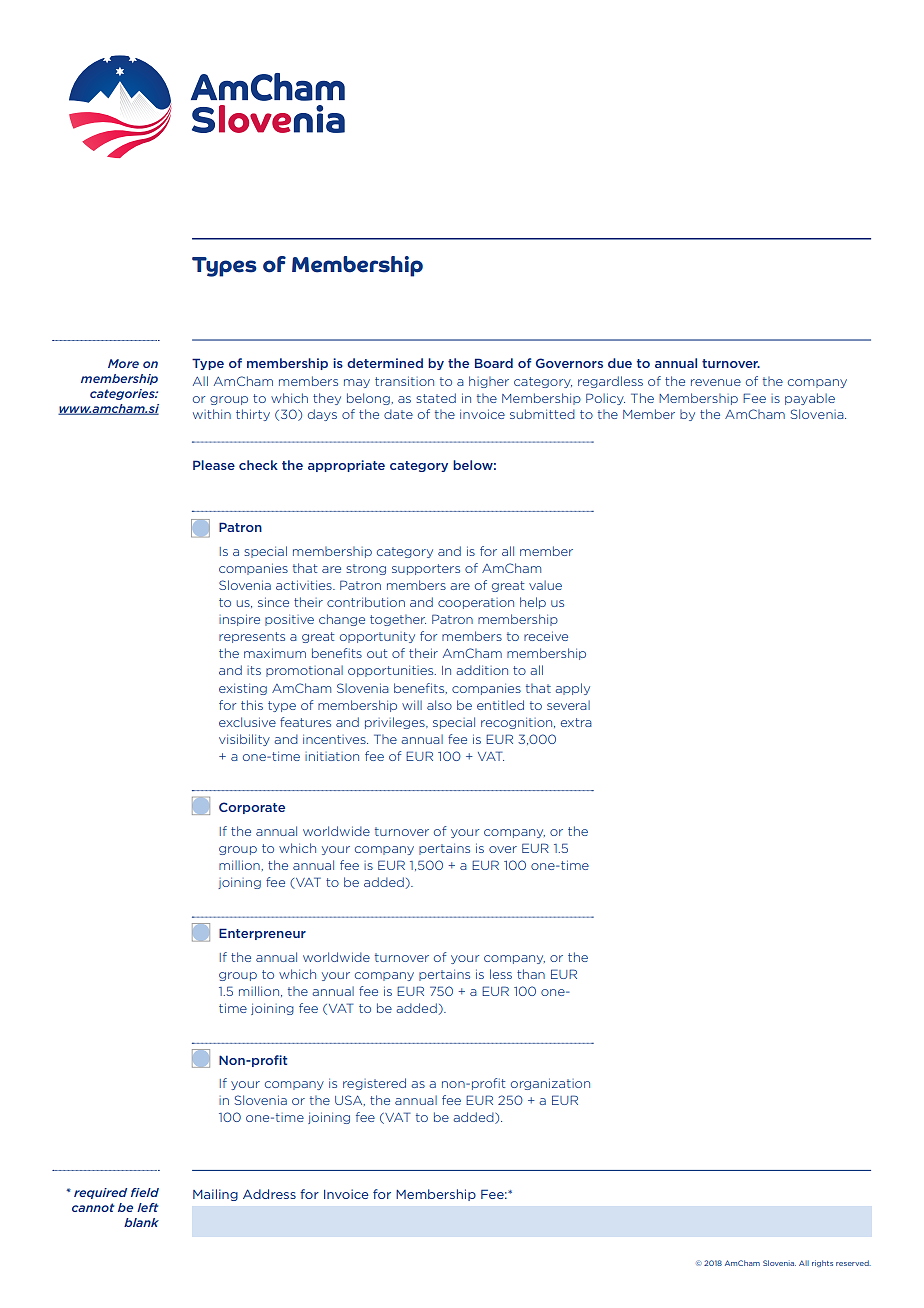  Describe the element at coordinates (576, 722) in the page. I see `extra` at that location.
